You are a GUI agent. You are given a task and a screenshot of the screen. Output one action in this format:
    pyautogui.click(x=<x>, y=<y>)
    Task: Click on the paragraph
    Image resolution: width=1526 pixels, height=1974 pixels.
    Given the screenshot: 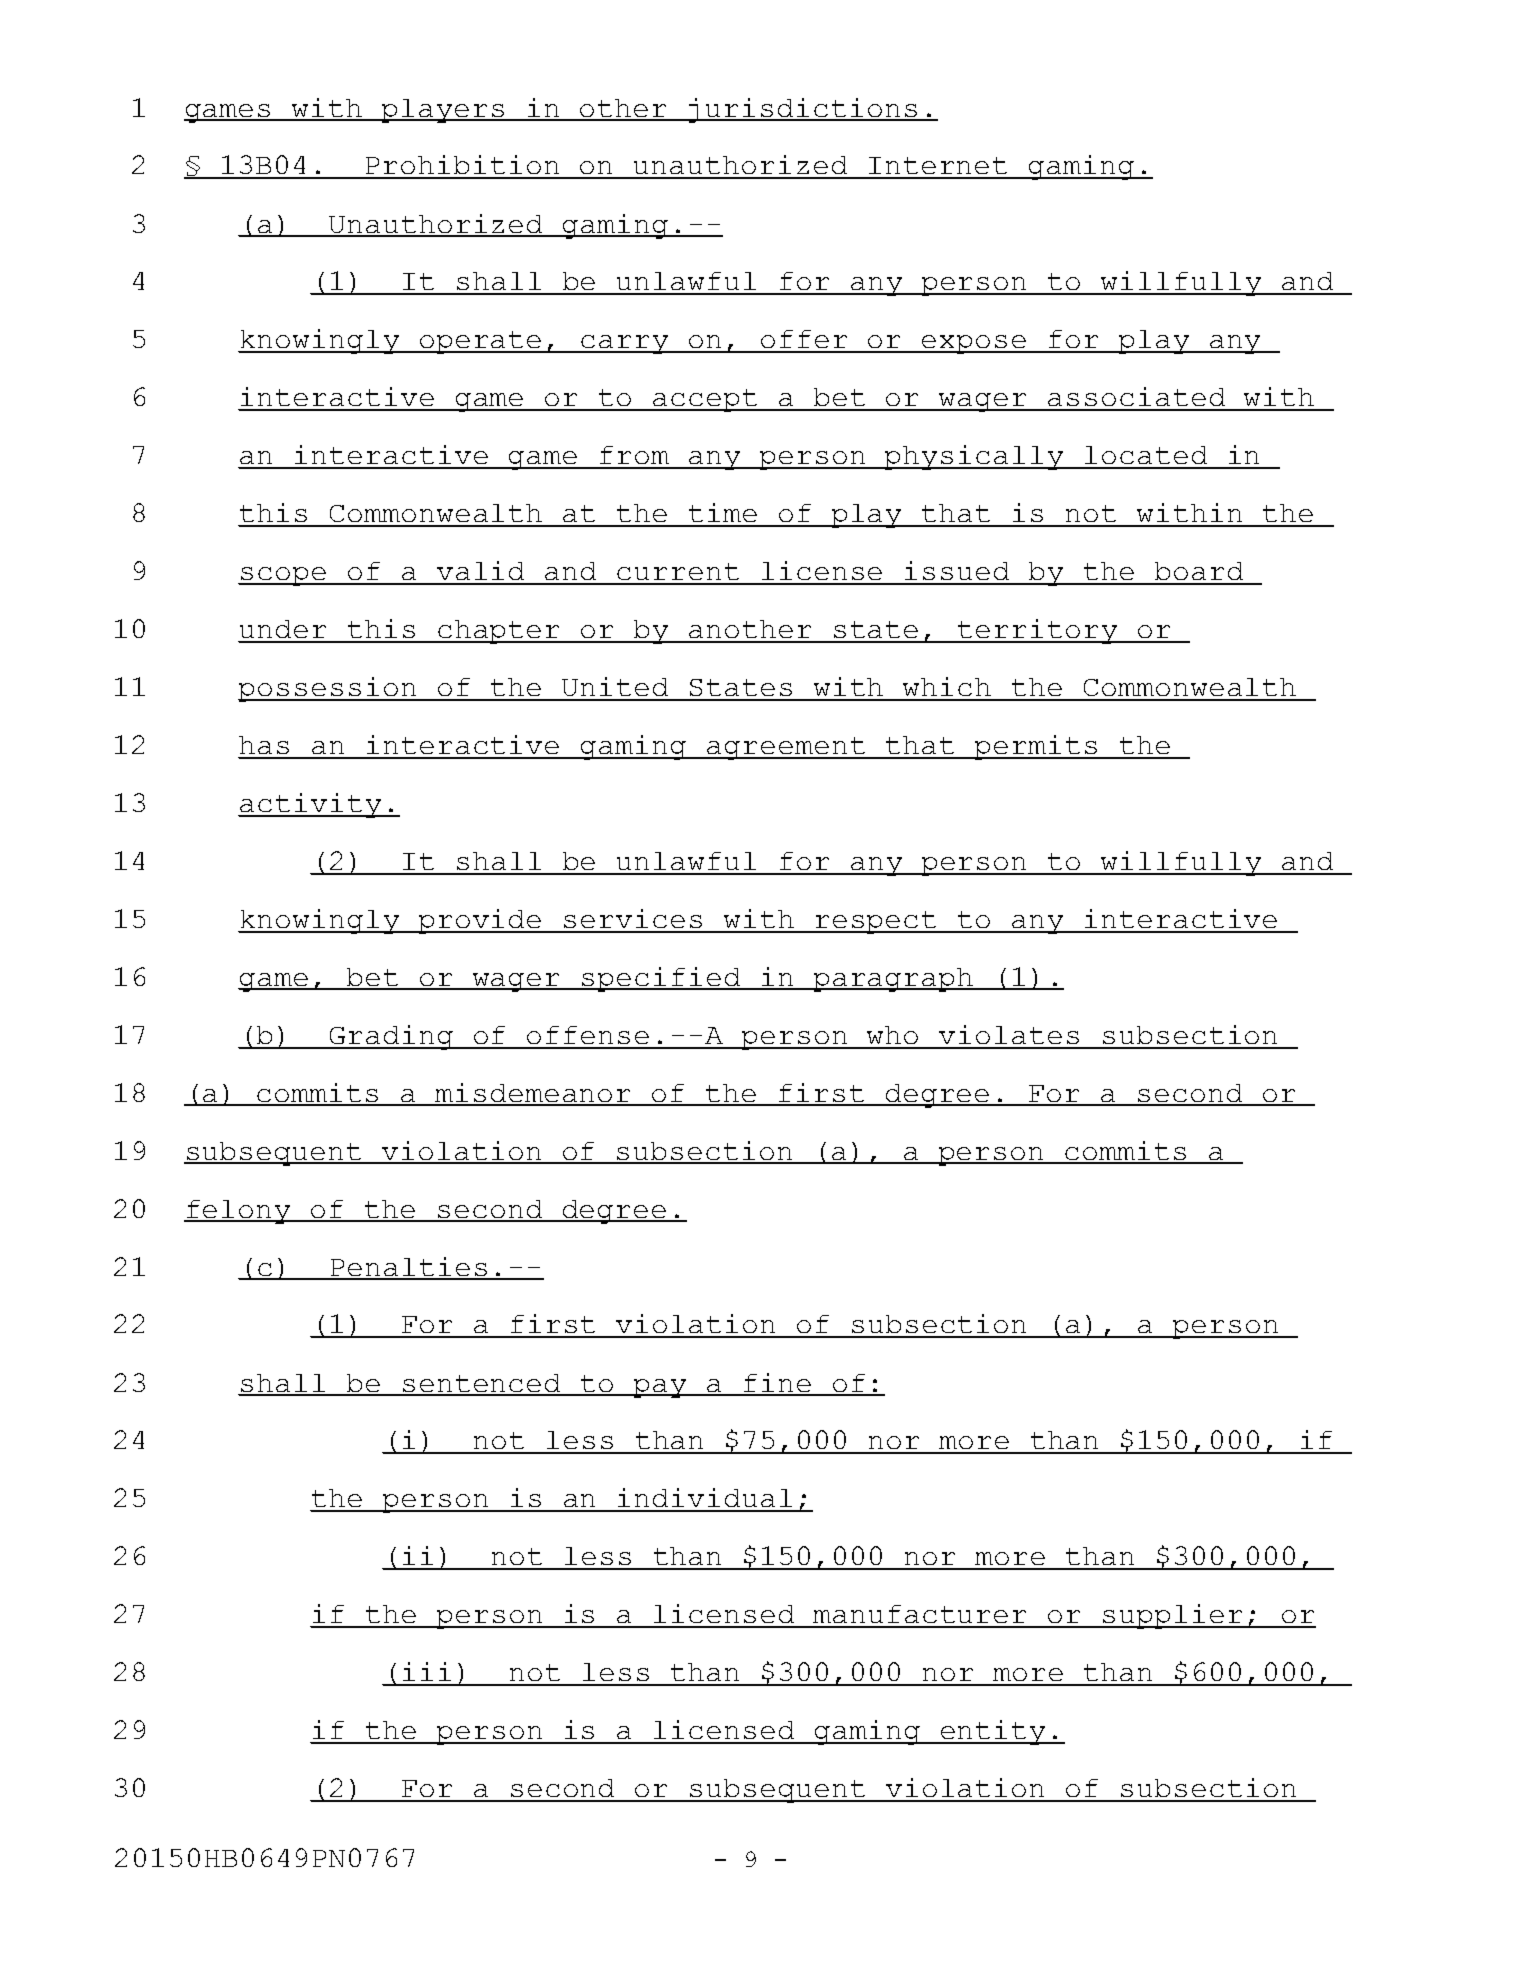 What is the action you would take?
    pyautogui.click(x=893, y=980)
